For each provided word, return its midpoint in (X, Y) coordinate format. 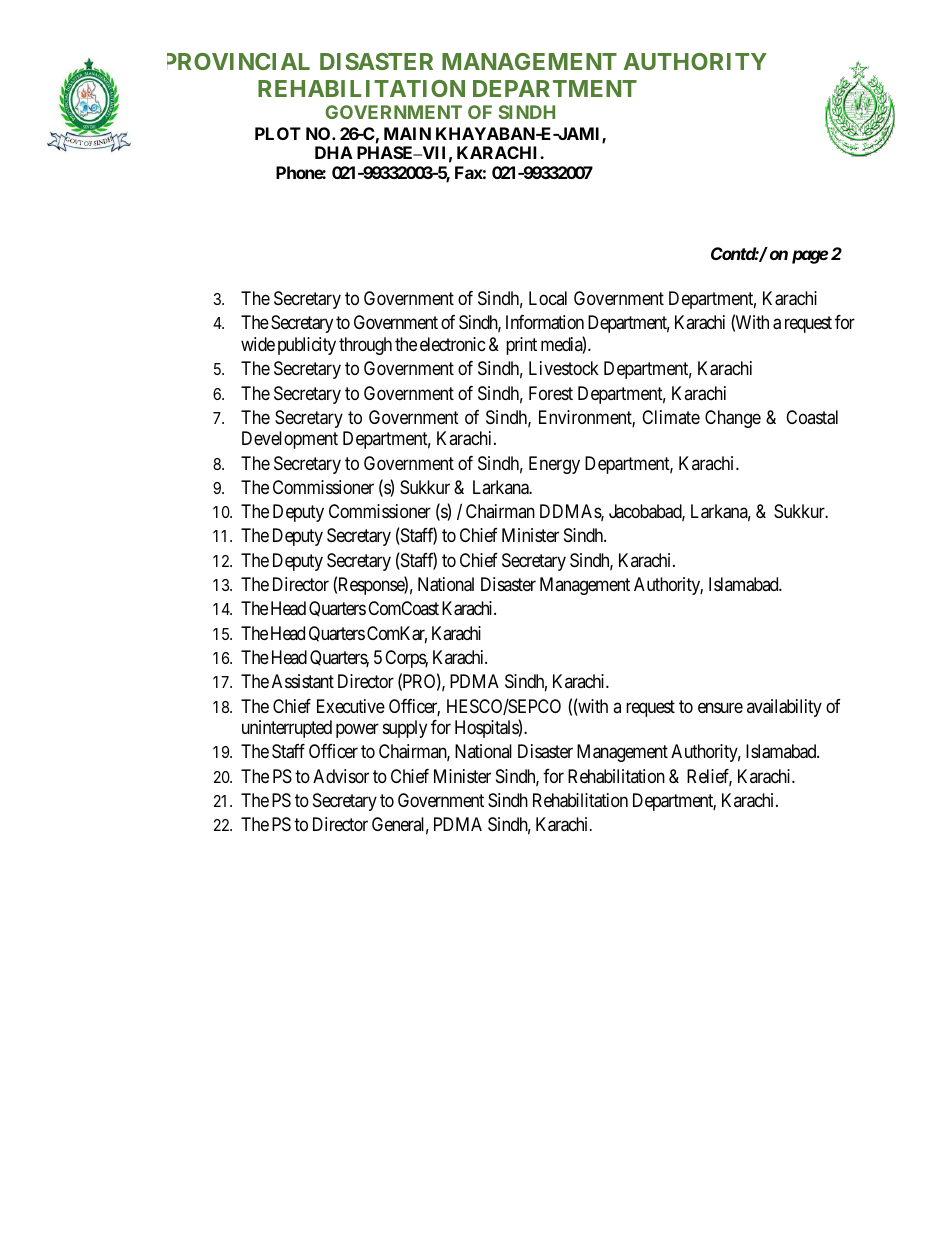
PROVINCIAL (238, 61)
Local (548, 298)
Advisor (341, 776)
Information (545, 322)
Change (733, 419)
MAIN (407, 133)
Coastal (812, 417)
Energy (554, 465)
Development (290, 440)
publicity (307, 346)
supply (405, 729)
